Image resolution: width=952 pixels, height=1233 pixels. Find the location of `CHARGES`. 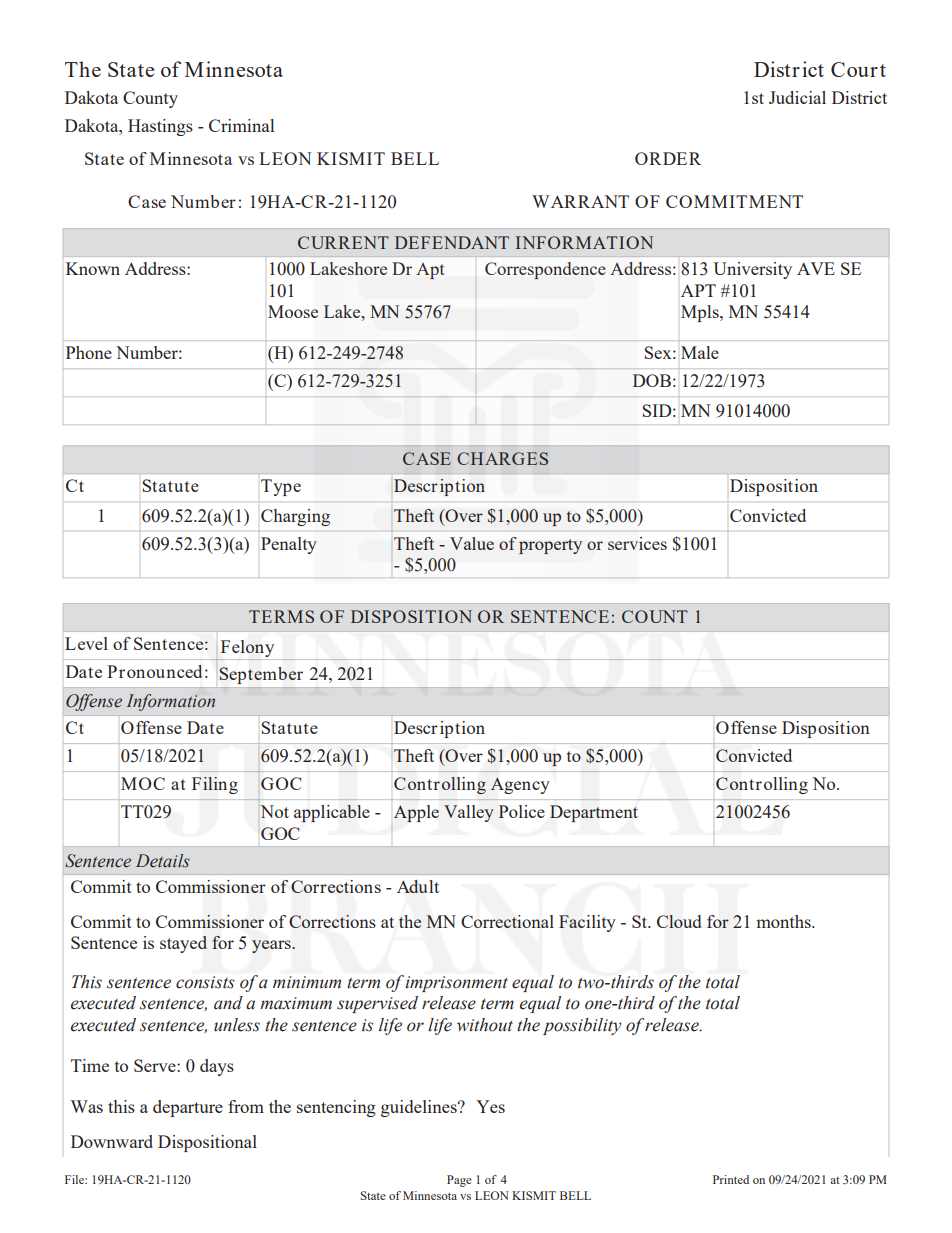

CHARGES is located at coordinates (502, 458).
